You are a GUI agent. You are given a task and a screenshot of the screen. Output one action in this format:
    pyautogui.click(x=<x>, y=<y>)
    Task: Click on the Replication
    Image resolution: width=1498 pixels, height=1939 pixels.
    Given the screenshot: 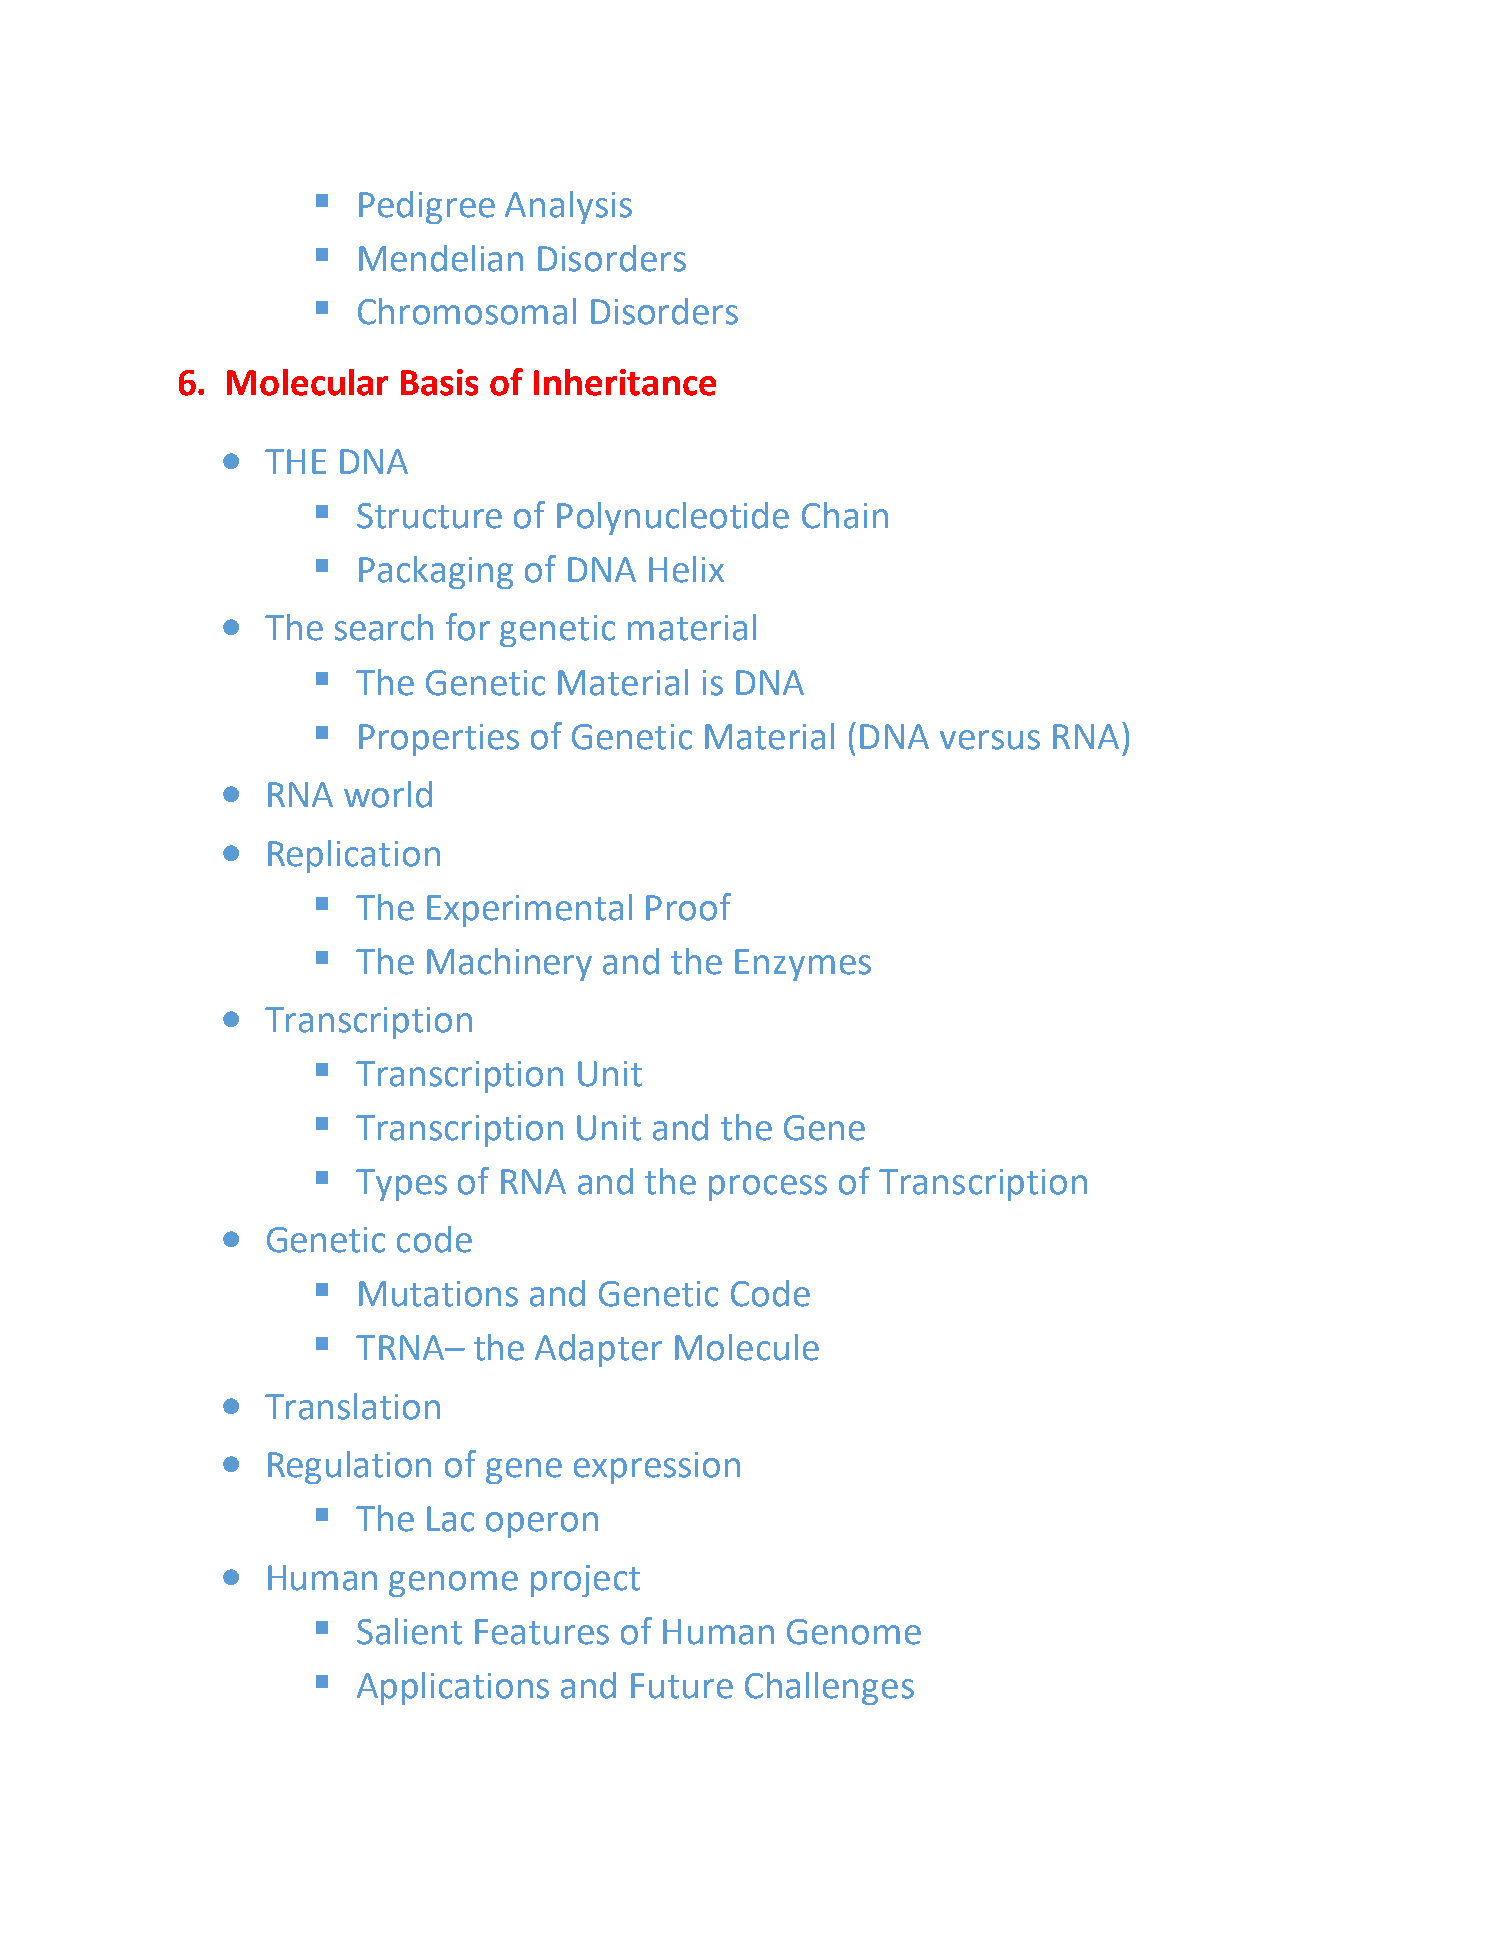 What is the action you would take?
    pyautogui.click(x=354, y=856)
